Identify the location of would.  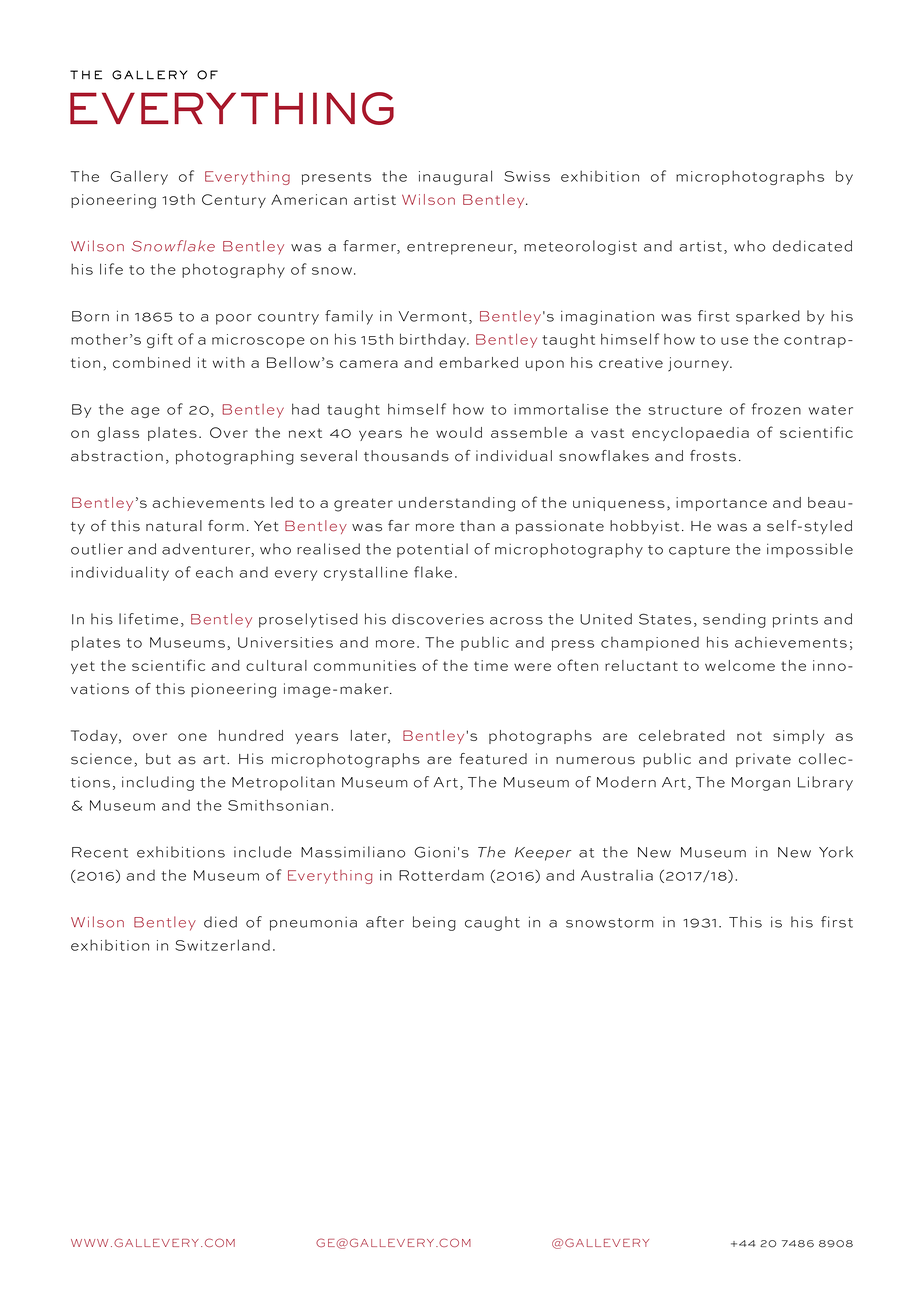
(459, 432).
